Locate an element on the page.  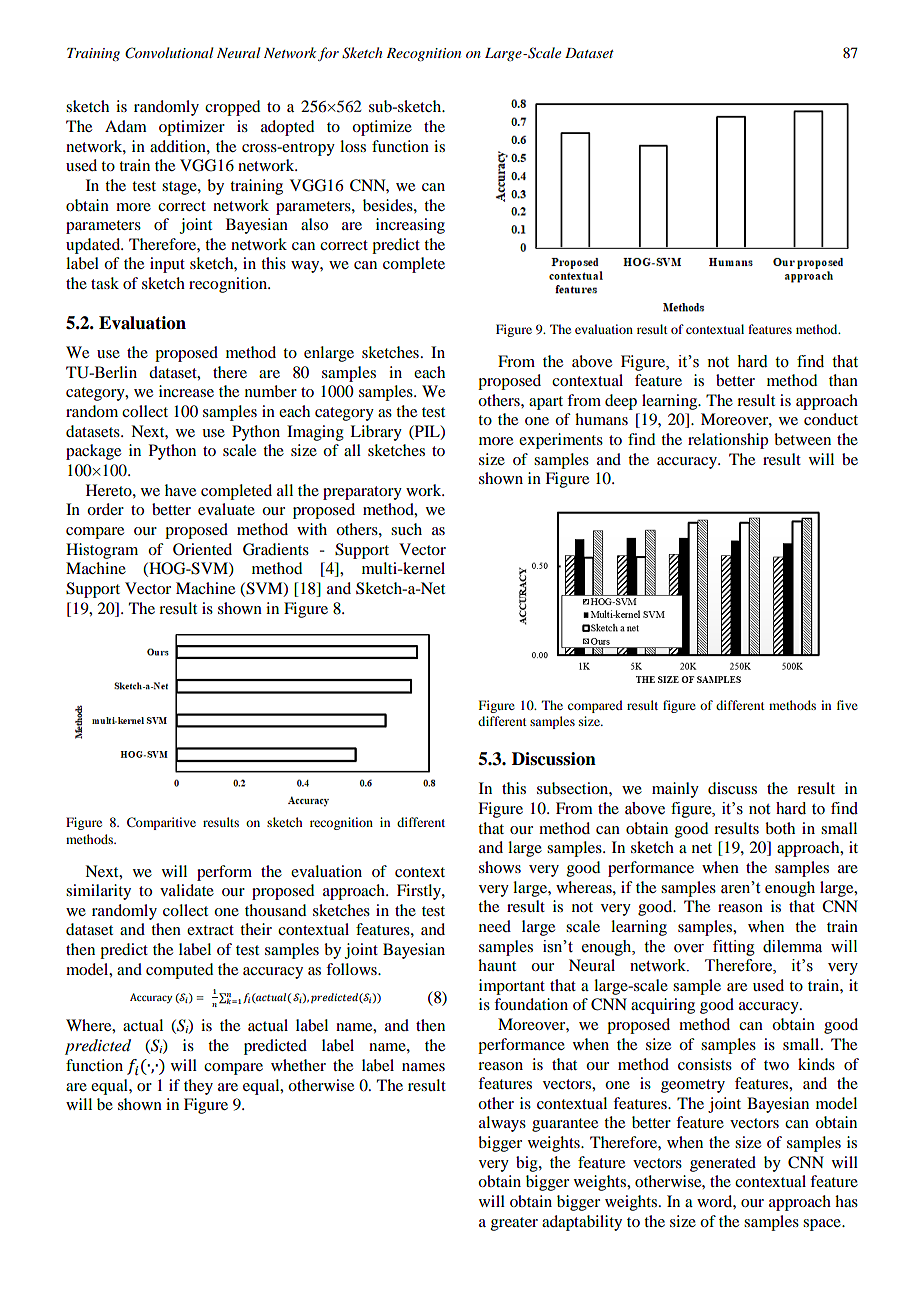
Oriented is located at coordinates (202, 549).
